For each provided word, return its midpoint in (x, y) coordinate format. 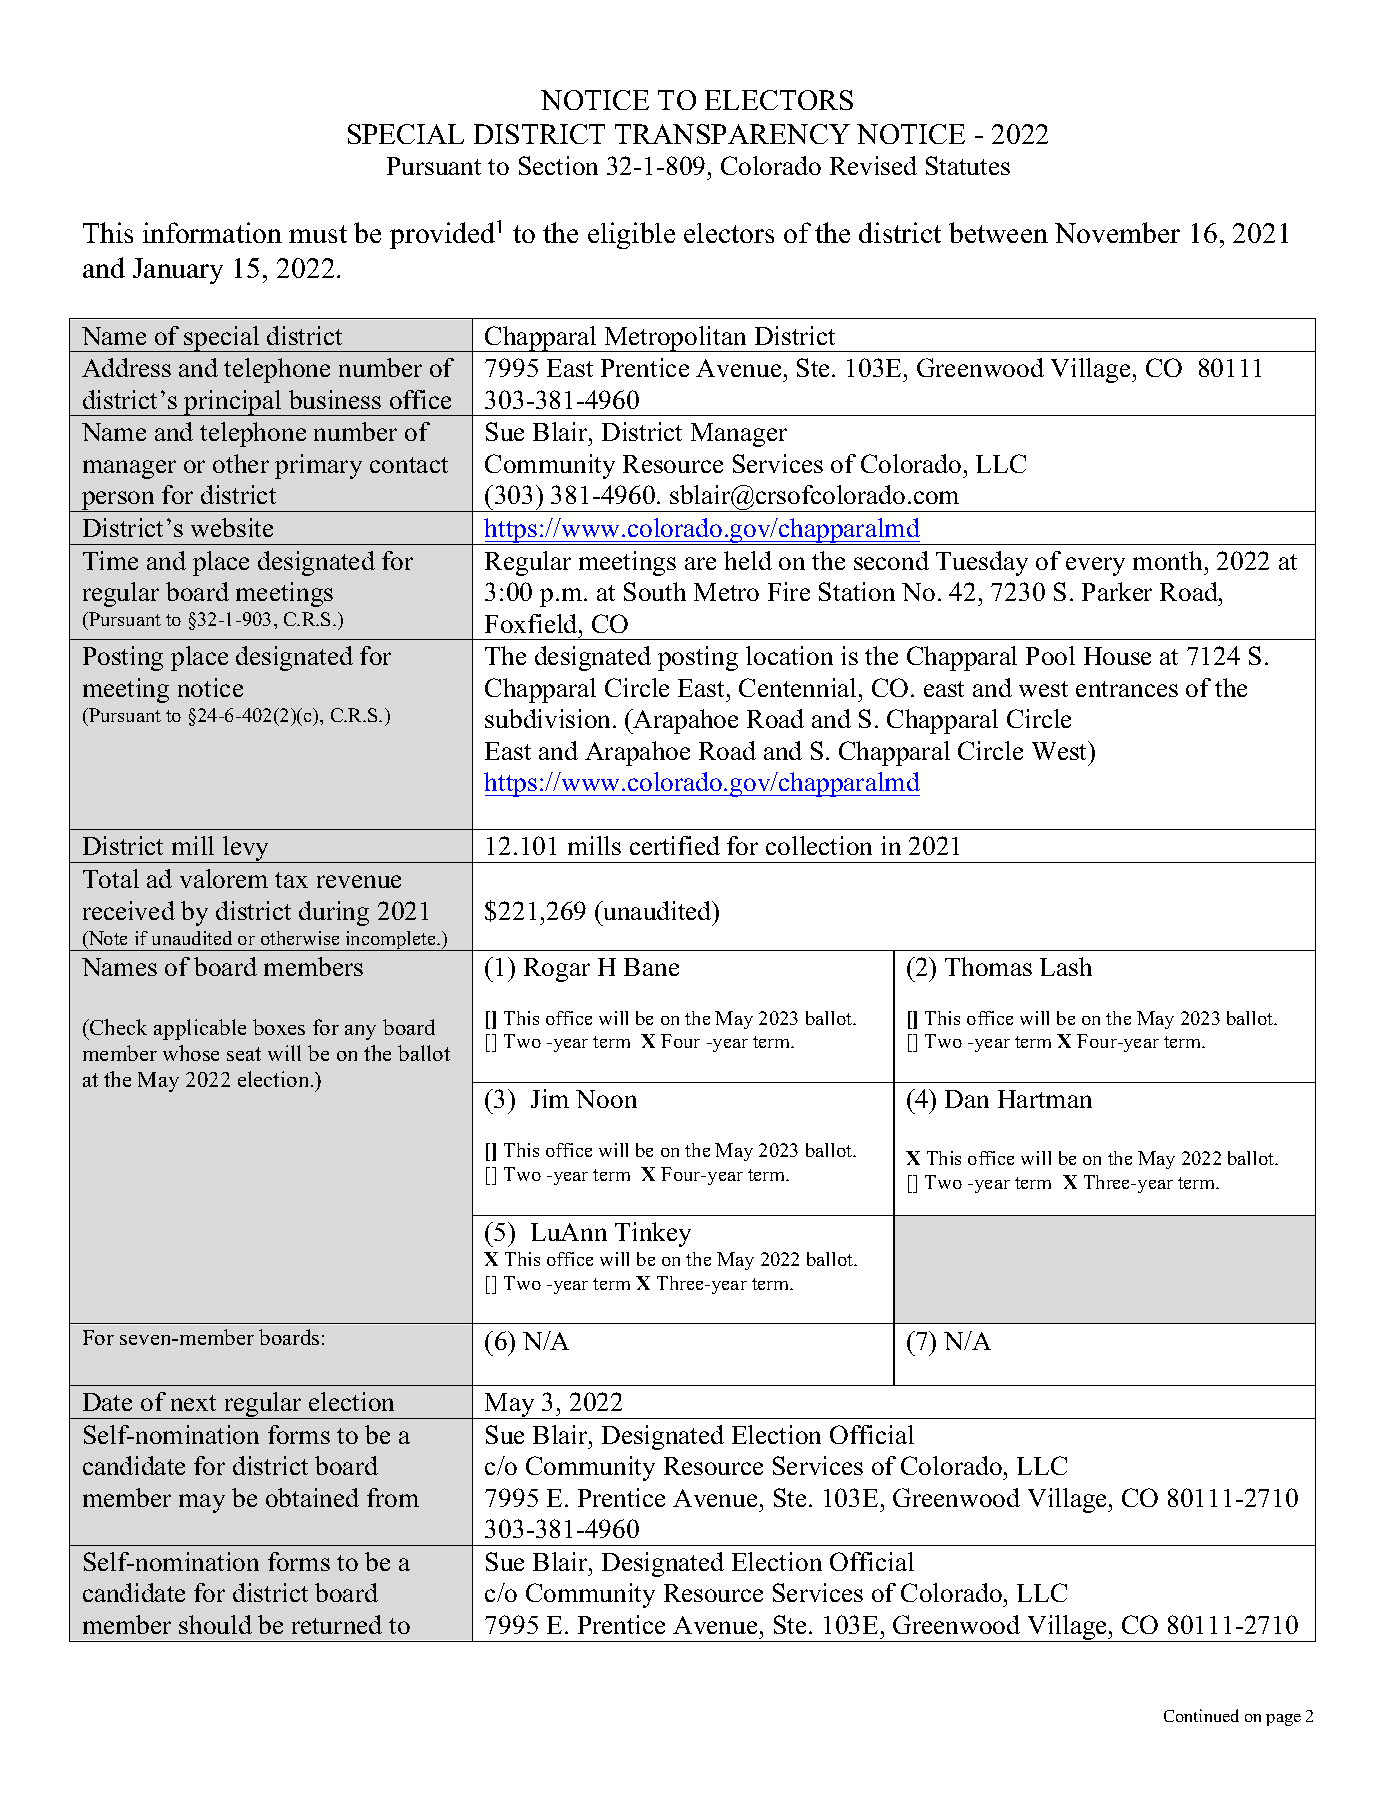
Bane (651, 967)
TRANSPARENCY (732, 134)
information (212, 232)
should (215, 1624)
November (1117, 232)
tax (291, 880)
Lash (1066, 966)
